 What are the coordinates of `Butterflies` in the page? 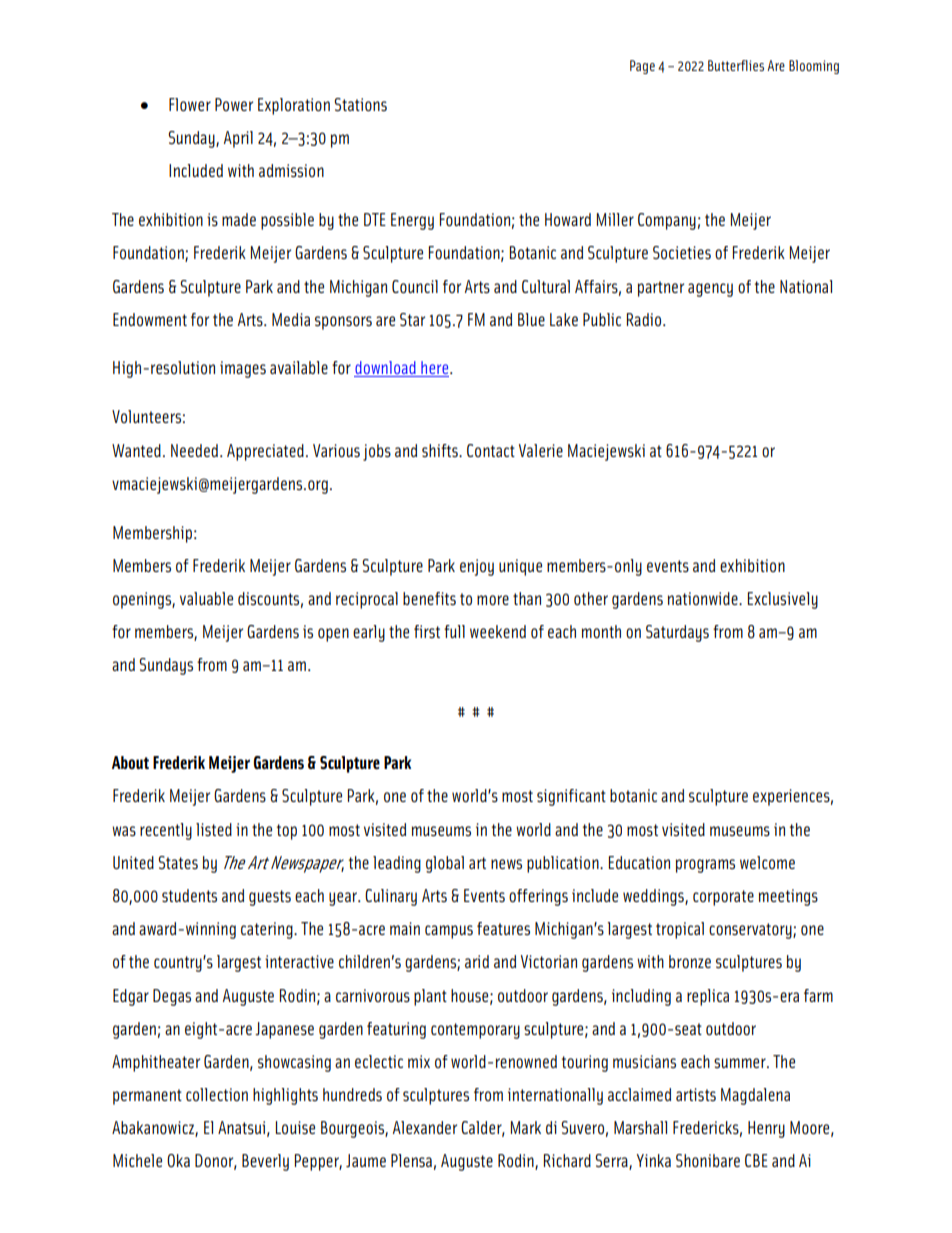 It's located at (736, 65).
